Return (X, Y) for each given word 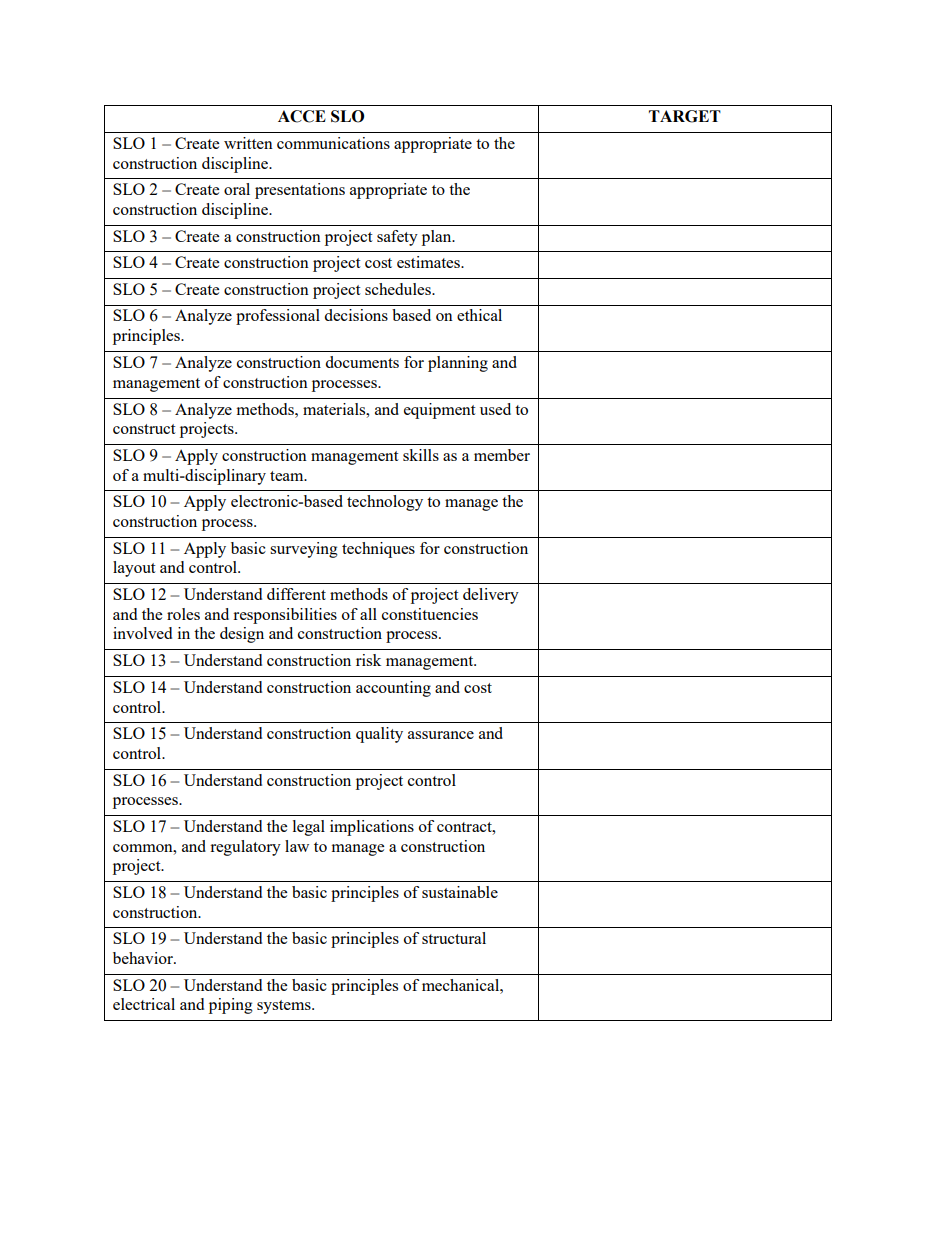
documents (362, 362)
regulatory (245, 848)
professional (278, 317)
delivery (491, 596)
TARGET (685, 116)
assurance (441, 735)
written (248, 143)
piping (231, 1006)
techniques (378, 550)
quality (379, 735)
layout (134, 569)
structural (454, 938)
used (495, 409)
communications (333, 143)
